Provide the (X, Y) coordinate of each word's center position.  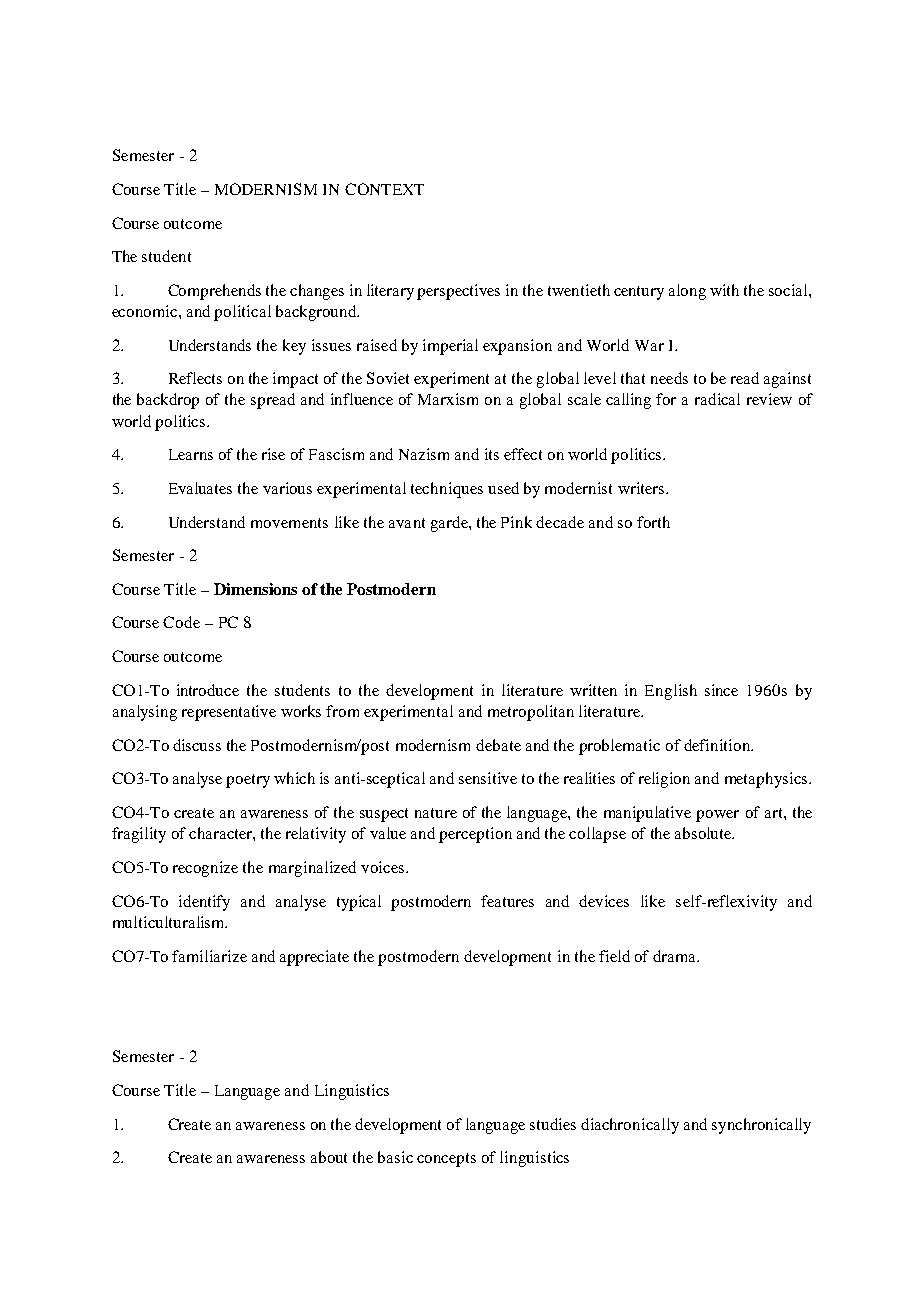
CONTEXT (384, 189)
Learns (191, 454)
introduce (208, 690)
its (492, 454)
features (507, 901)
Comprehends (214, 292)
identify (204, 903)
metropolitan (531, 713)
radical (717, 399)
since (721, 690)
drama (675, 956)
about (329, 1157)
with (724, 290)
